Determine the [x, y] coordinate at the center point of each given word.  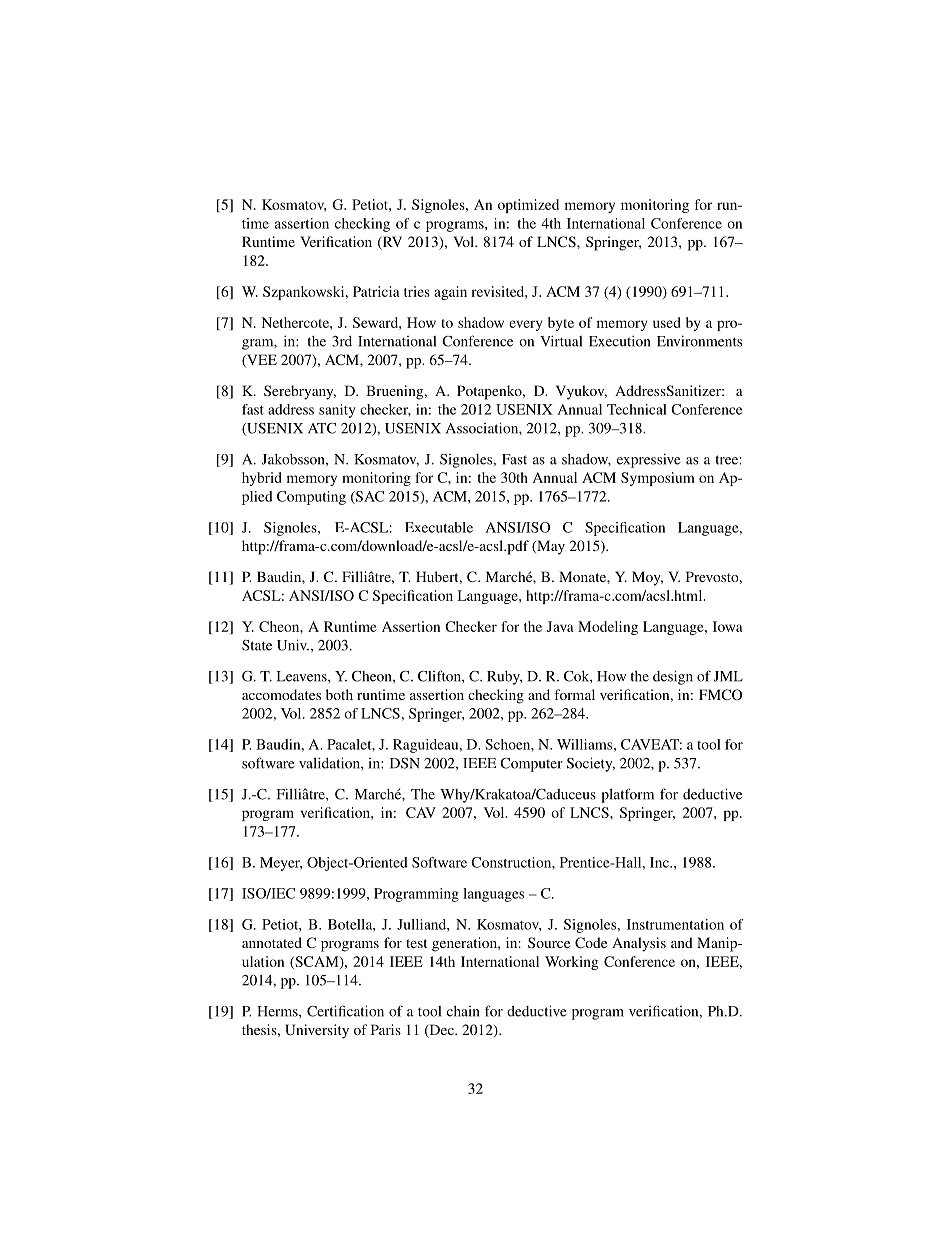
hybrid [262, 479]
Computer [531, 765]
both [339, 694]
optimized [528, 206]
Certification [345, 1011]
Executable [439, 527]
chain [463, 1011]
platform [627, 795]
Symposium [658, 479]
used [667, 322]
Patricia [376, 291]
